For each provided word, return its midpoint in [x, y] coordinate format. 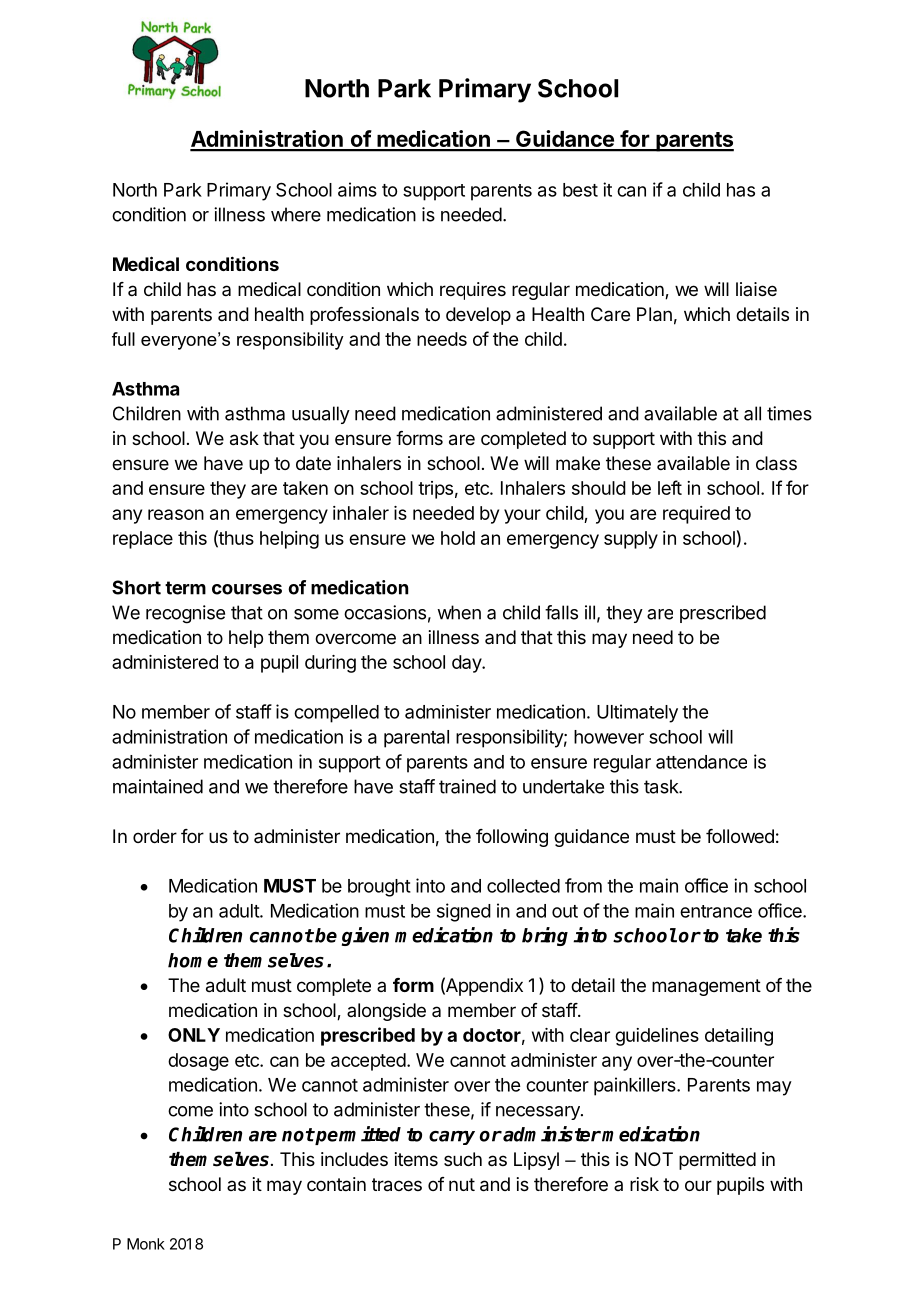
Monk [146, 1244]
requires [473, 291]
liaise [756, 289]
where [296, 214]
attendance [701, 762]
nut [462, 1184]
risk [644, 1184]
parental [416, 739]
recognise [185, 614]
